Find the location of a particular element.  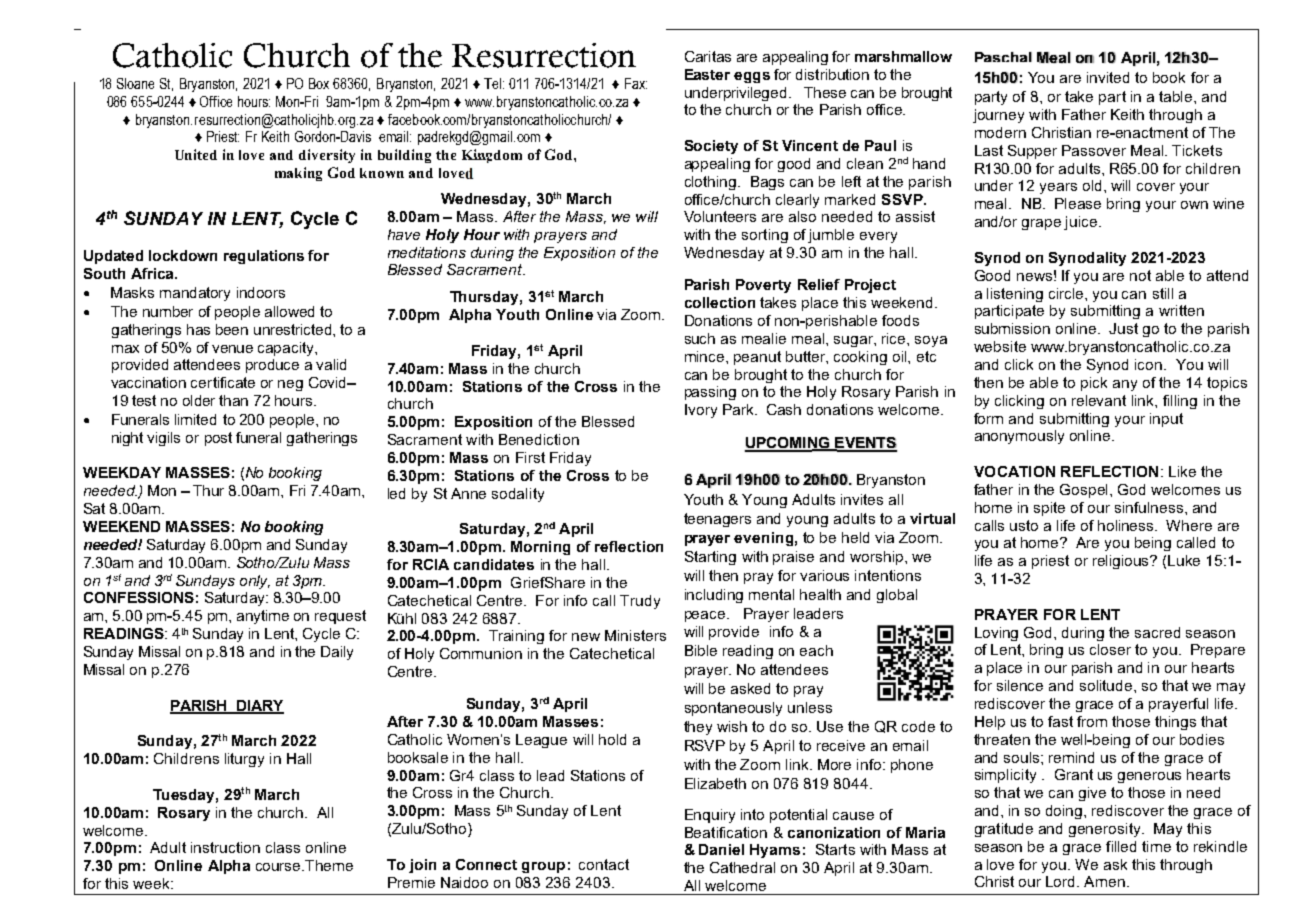

DIARY is located at coordinates (259, 706).
